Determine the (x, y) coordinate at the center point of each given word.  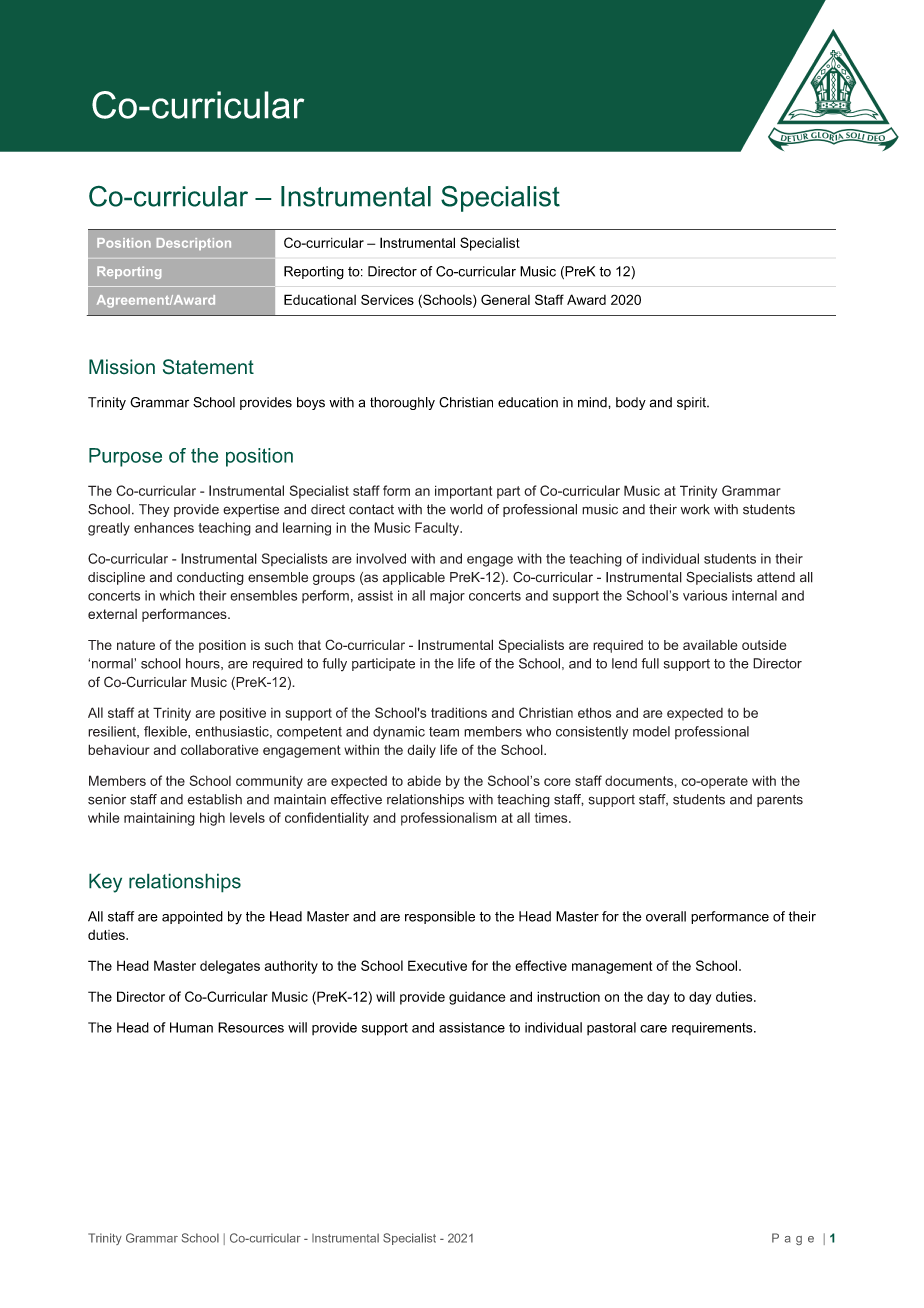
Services (387, 299)
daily (421, 751)
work (695, 509)
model (651, 731)
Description (194, 244)
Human (191, 1027)
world (466, 509)
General (505, 299)
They (154, 510)
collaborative (220, 749)
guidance (477, 998)
